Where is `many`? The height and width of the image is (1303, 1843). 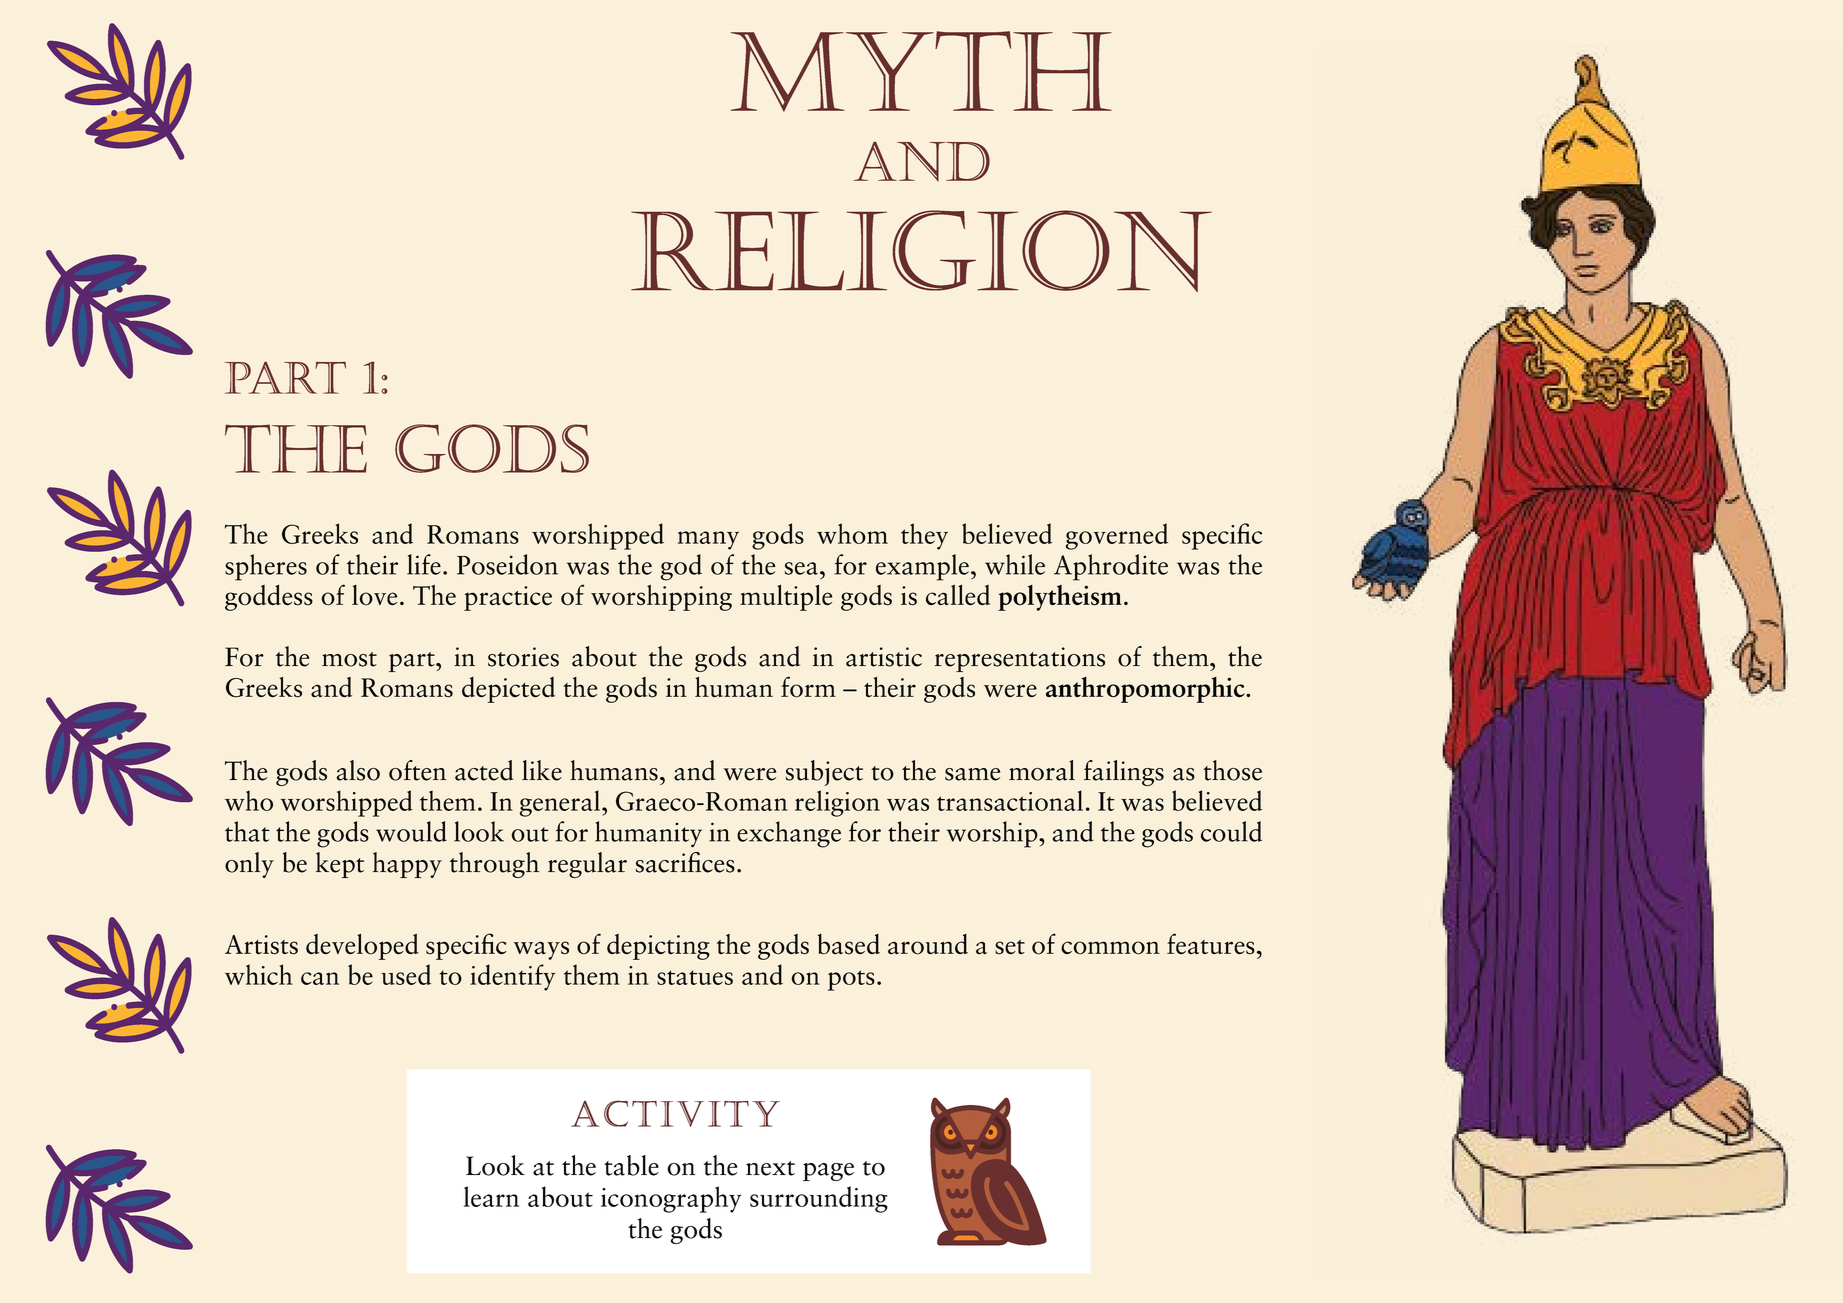
many is located at coordinates (708, 540).
